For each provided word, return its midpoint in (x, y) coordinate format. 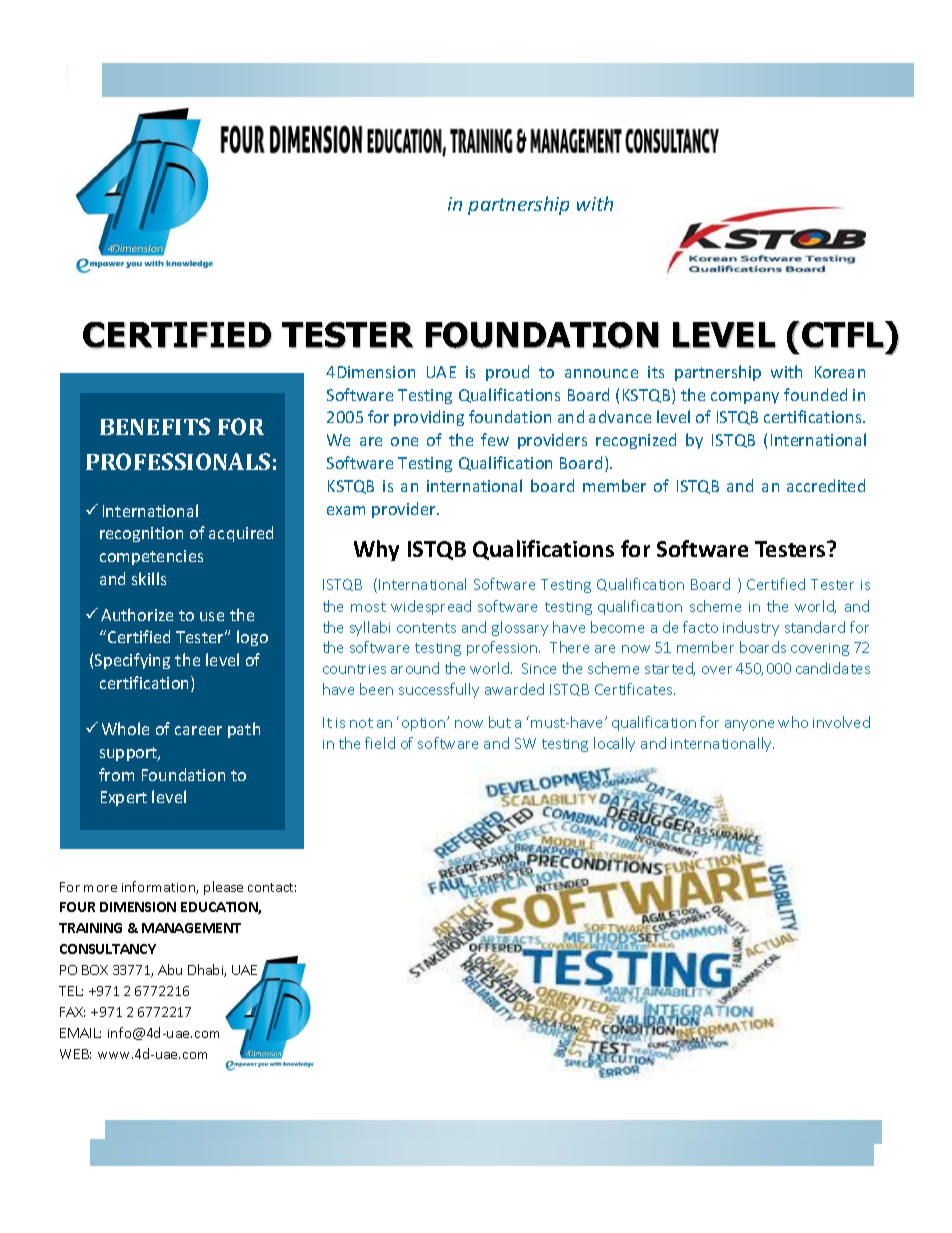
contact (272, 887)
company (745, 398)
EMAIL (80, 1033)
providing (429, 418)
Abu (170, 969)
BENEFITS (155, 426)
